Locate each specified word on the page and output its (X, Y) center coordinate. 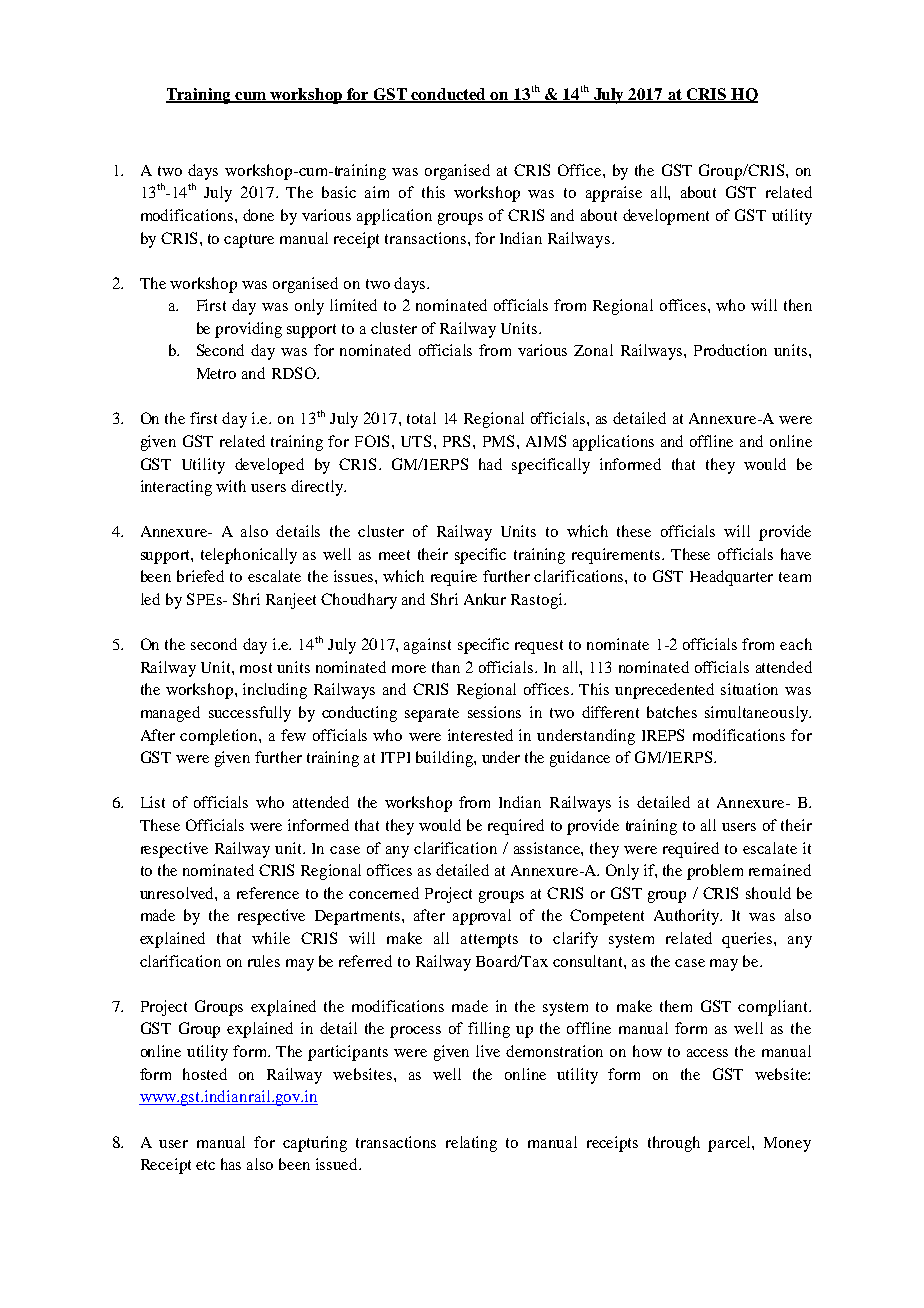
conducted (449, 95)
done (258, 215)
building (445, 759)
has (231, 1164)
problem (715, 872)
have (796, 554)
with (231, 486)
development (666, 217)
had (490, 464)
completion (220, 737)
